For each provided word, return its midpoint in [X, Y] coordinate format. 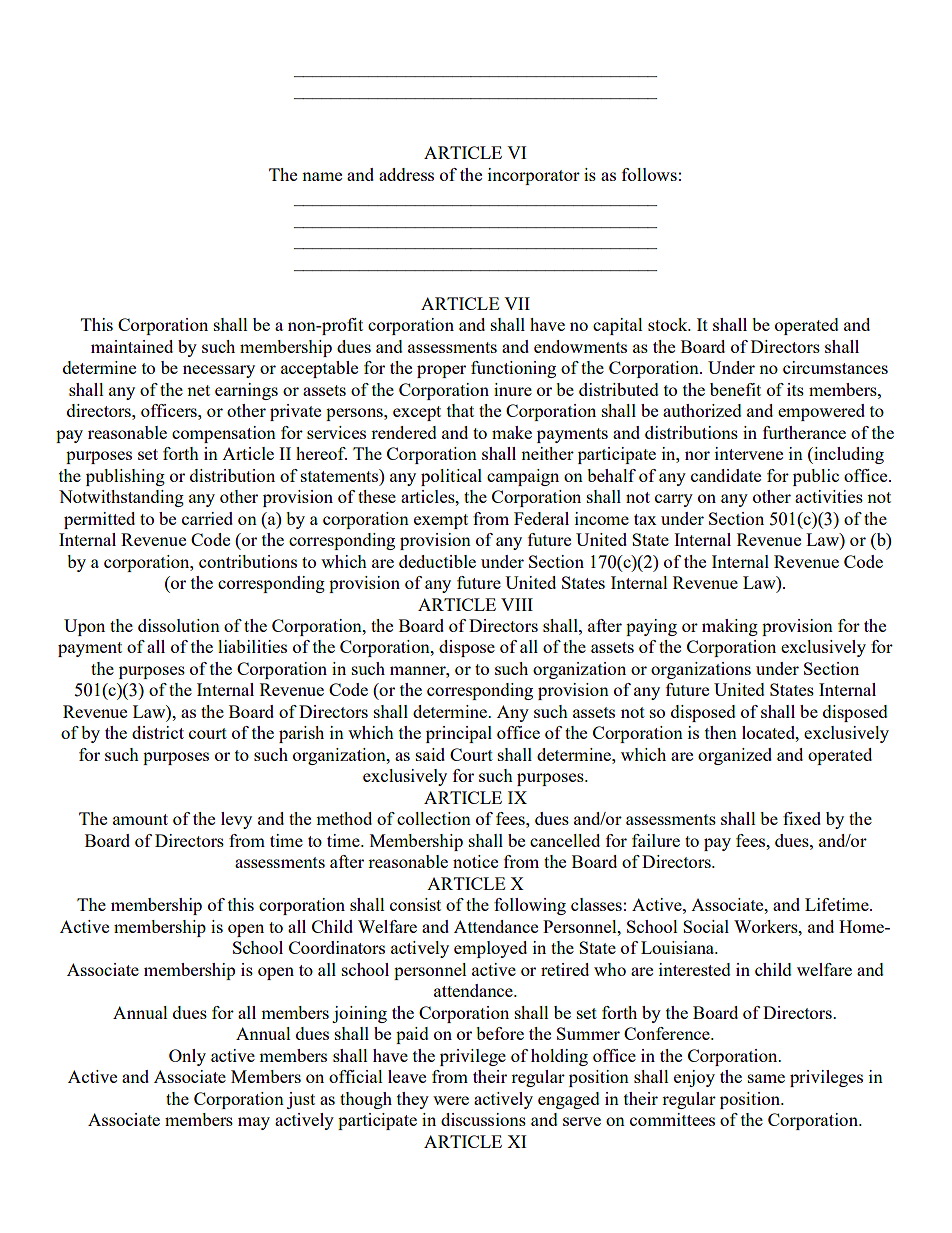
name [322, 176]
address [406, 174]
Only [187, 1057]
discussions [483, 1119]
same [766, 1078]
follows [649, 174]
